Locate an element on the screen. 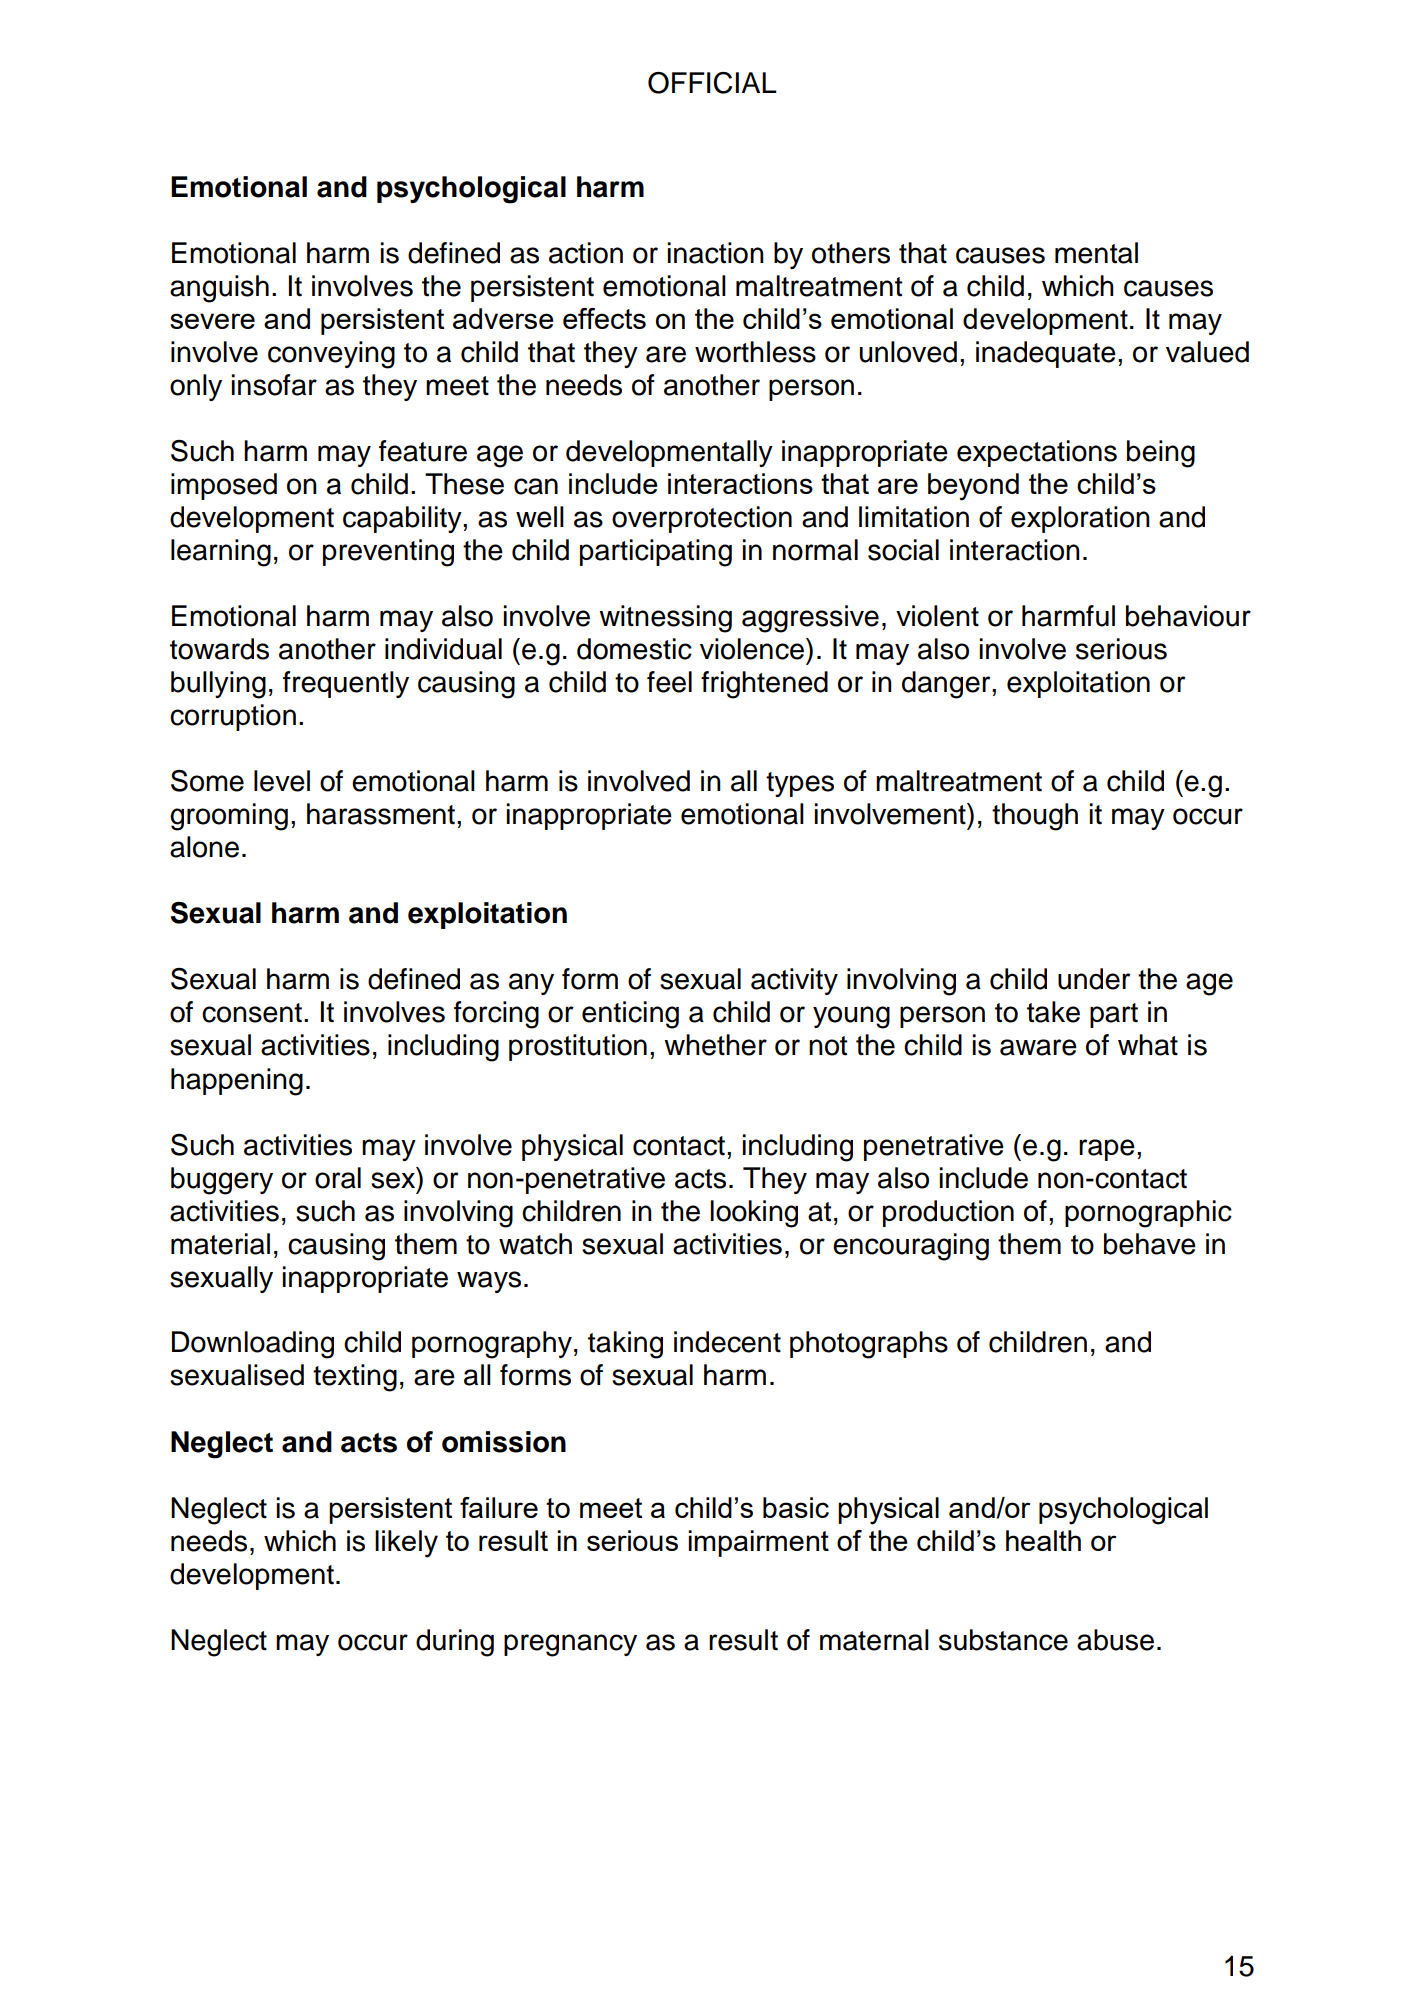 The height and width of the screenshot is (2015, 1424). harassment is located at coordinates (381, 814).
